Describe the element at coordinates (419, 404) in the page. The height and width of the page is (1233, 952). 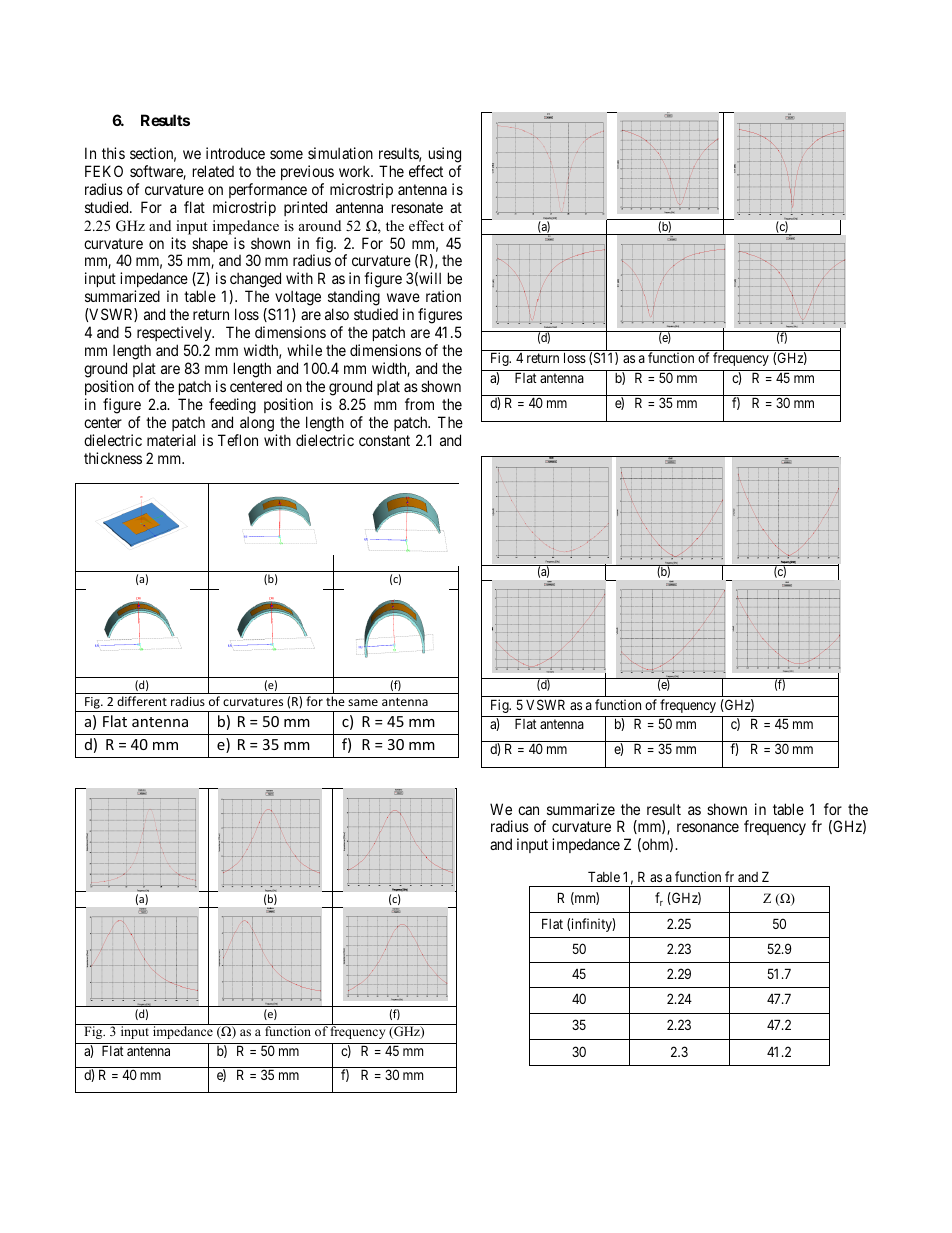
I see `from` at that location.
